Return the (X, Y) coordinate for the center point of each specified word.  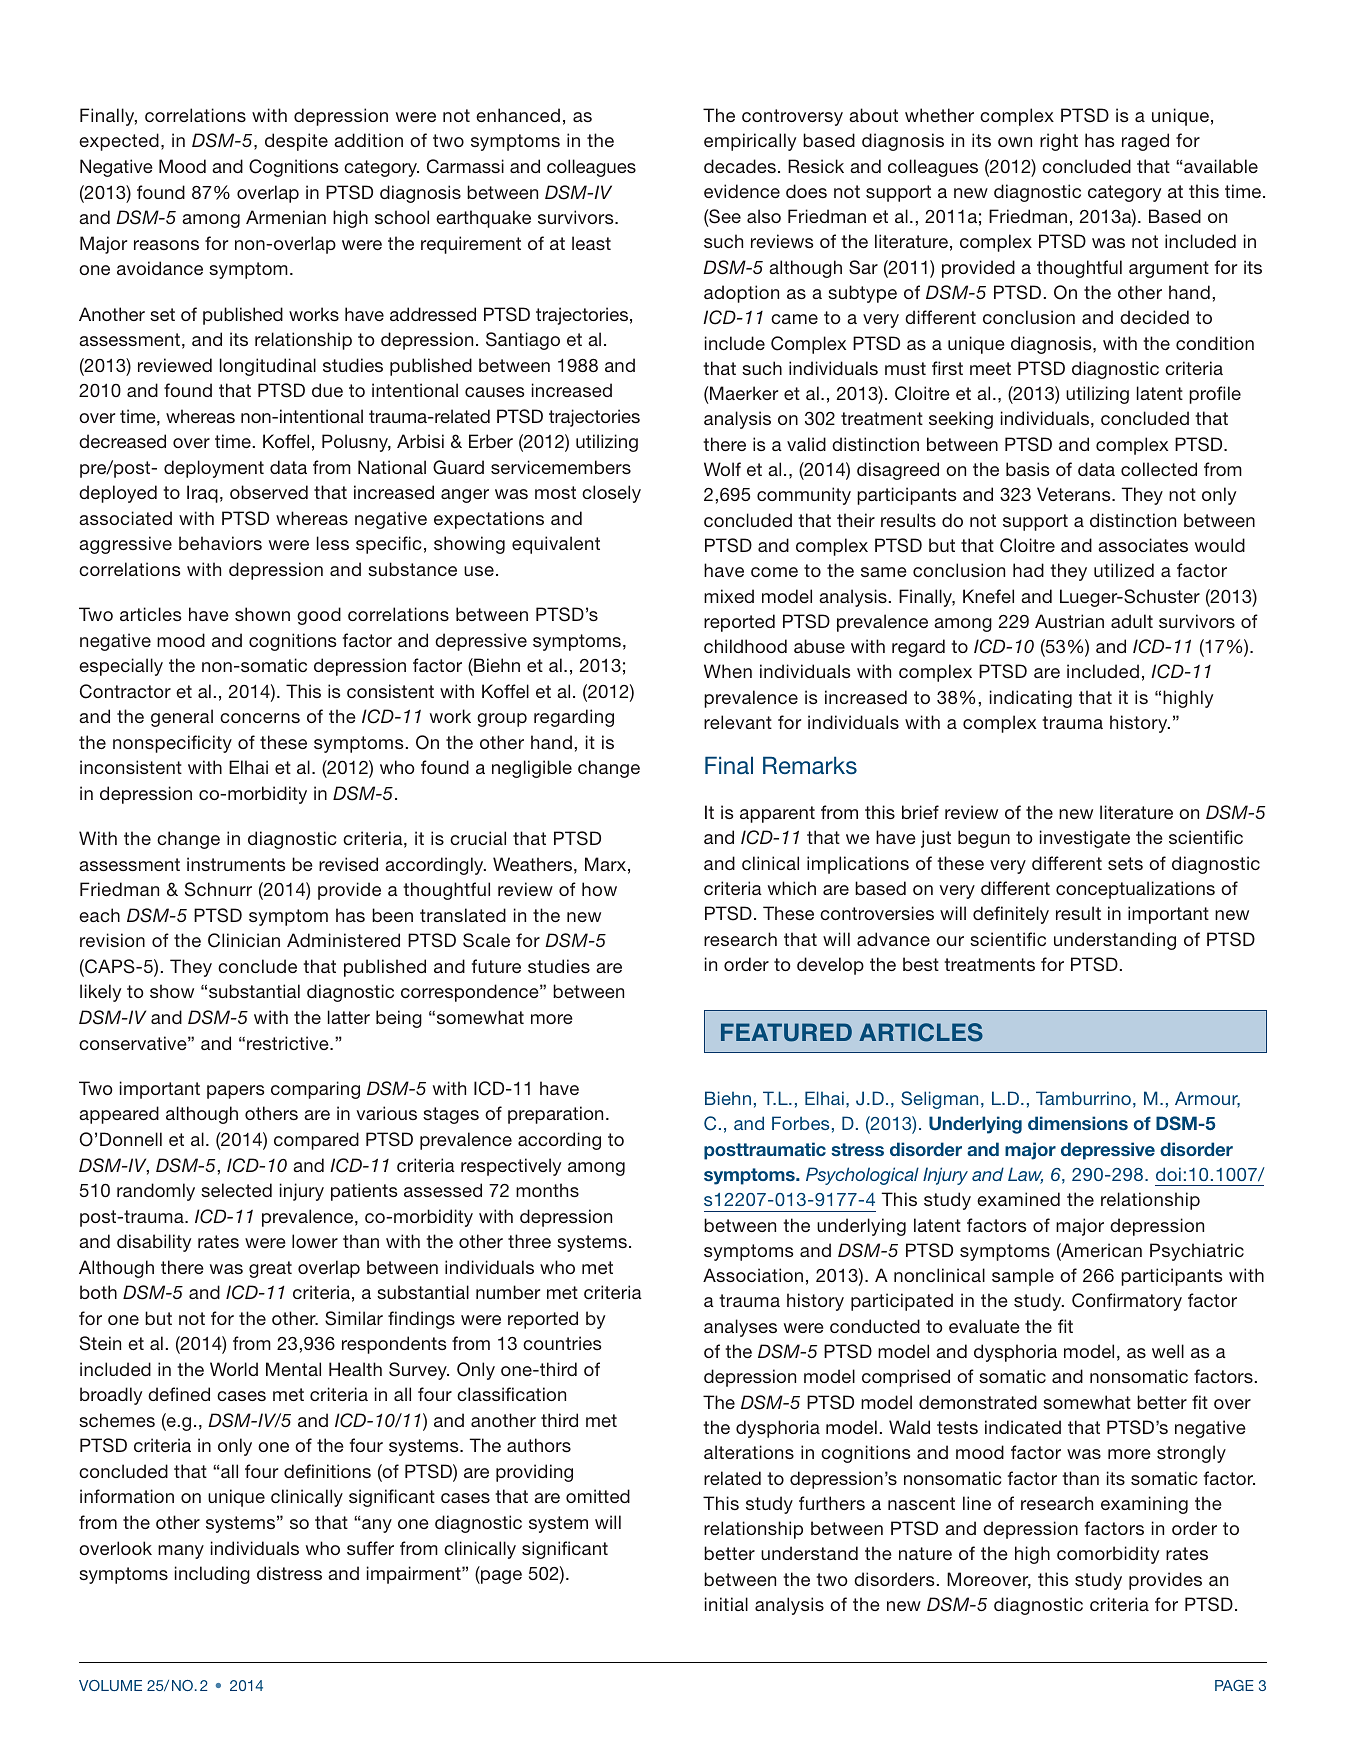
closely (611, 494)
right (1059, 142)
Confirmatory (1127, 1302)
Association (753, 1275)
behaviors (220, 543)
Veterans (1075, 494)
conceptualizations (1135, 890)
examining (1144, 1505)
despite (296, 142)
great (270, 1269)
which (792, 888)
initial (726, 1604)
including (212, 1575)
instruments (236, 864)
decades (740, 166)
